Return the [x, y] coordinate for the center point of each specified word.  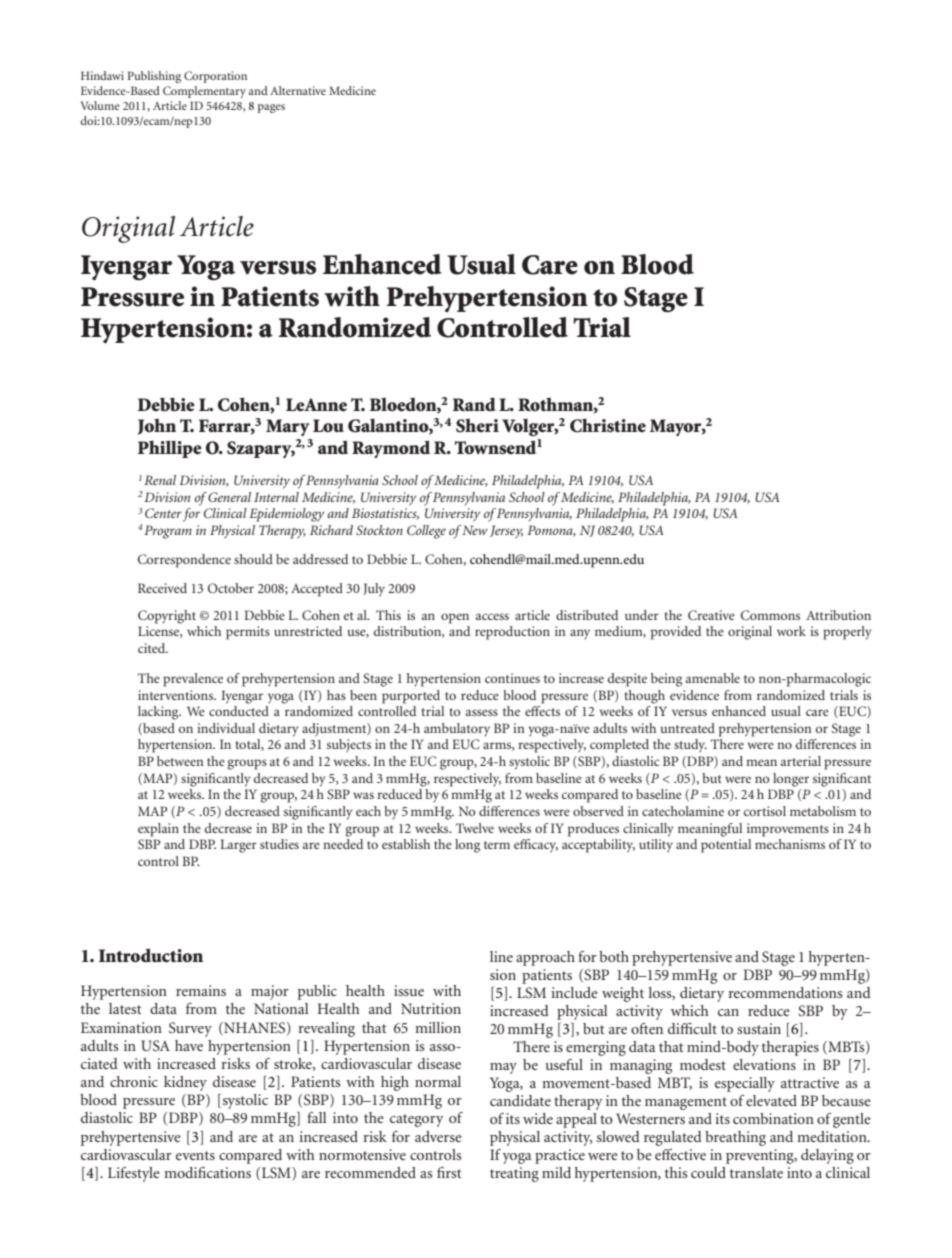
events [195, 1155]
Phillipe [170, 449]
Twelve [475, 828]
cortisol [765, 811]
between [180, 761]
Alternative [298, 90]
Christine [608, 425]
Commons [770, 615]
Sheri [477, 426]
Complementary [204, 92]
